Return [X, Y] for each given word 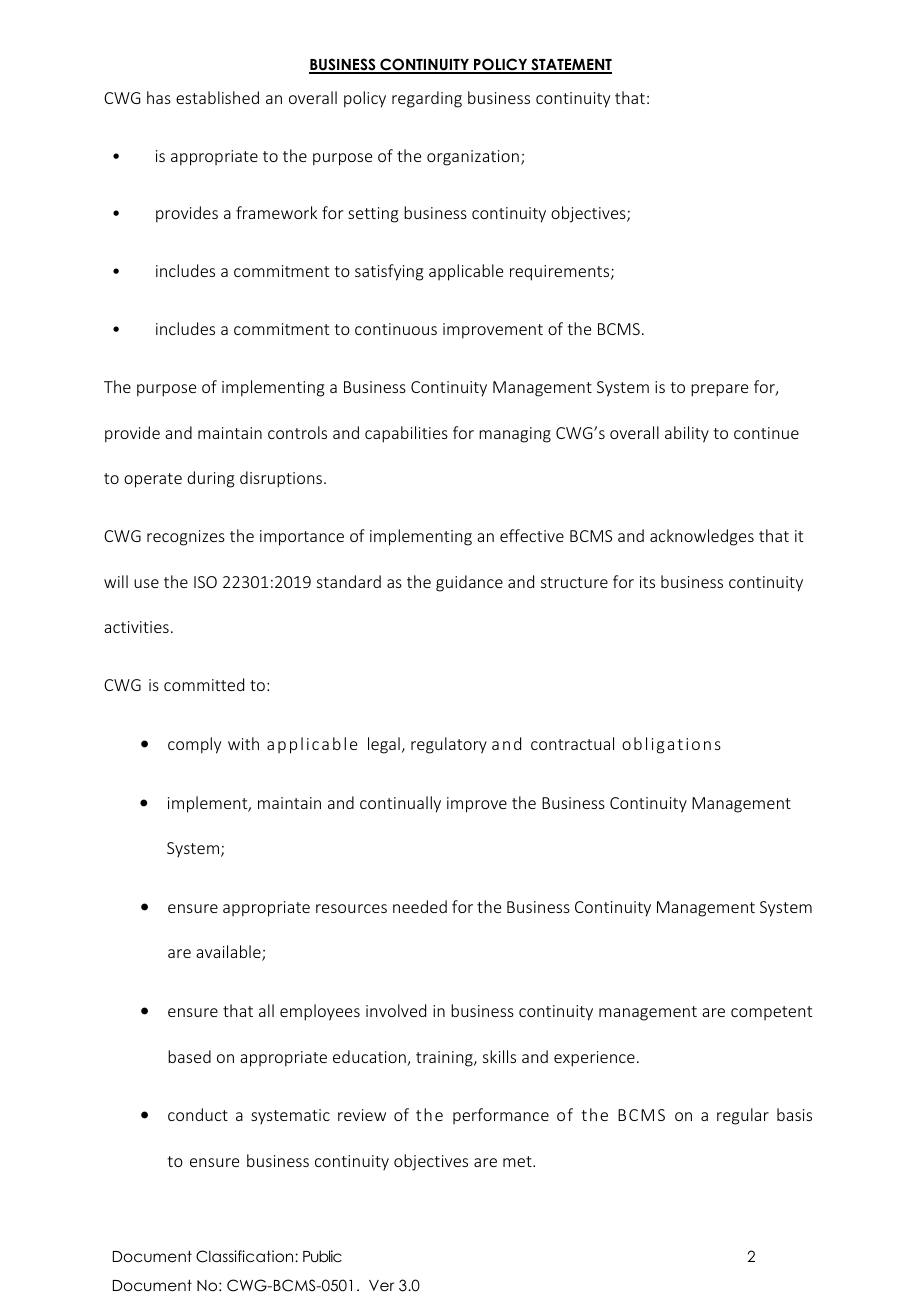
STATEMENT [570, 65]
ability [687, 434]
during [211, 479]
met [518, 1161]
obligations [671, 745]
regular [743, 1116]
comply [194, 745]
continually [400, 804]
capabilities [406, 434]
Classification [246, 1256]
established [217, 97]
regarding [427, 99]
